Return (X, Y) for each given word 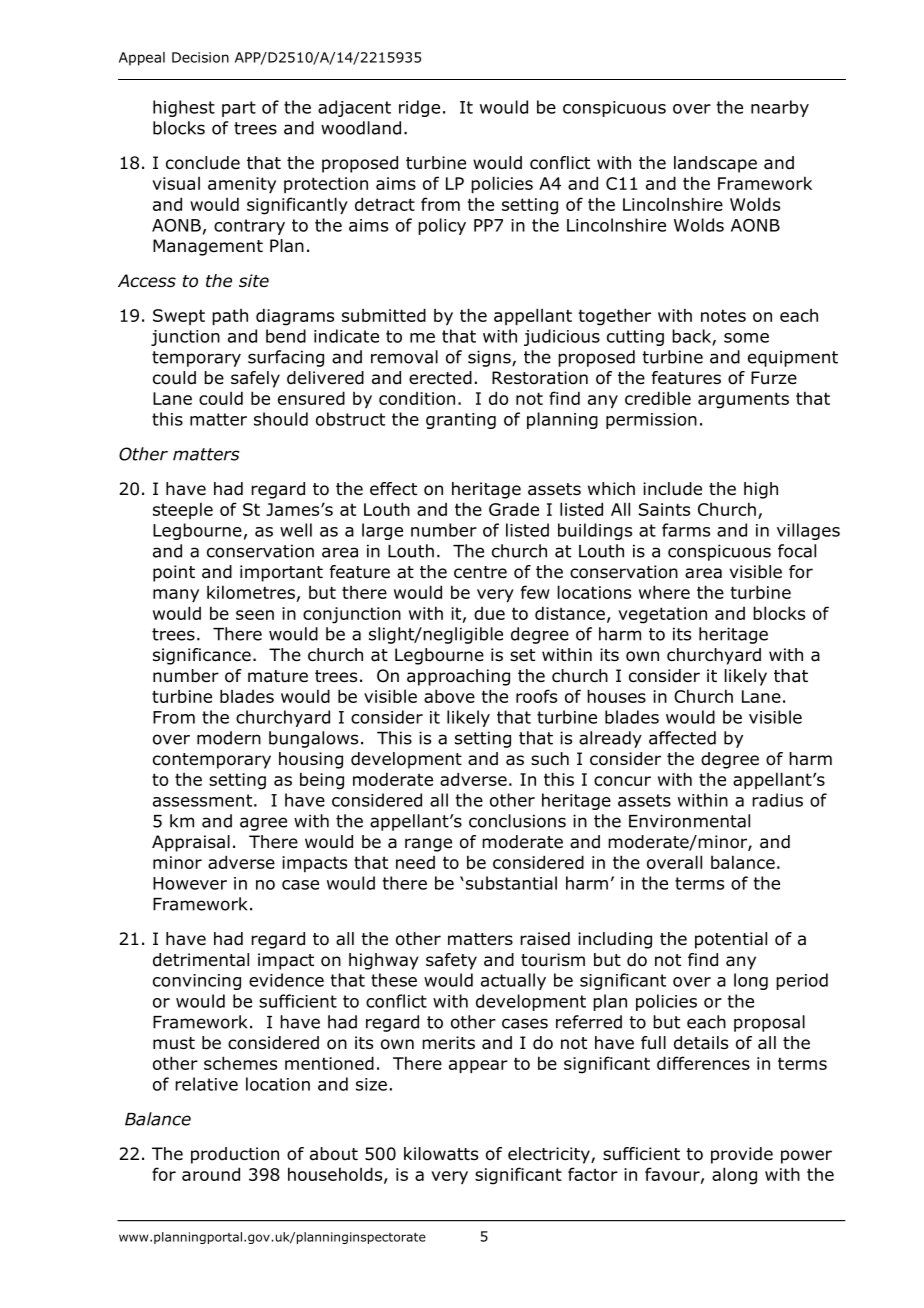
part (239, 109)
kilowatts (441, 1154)
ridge (419, 108)
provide (742, 1155)
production (235, 1155)
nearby (780, 108)
